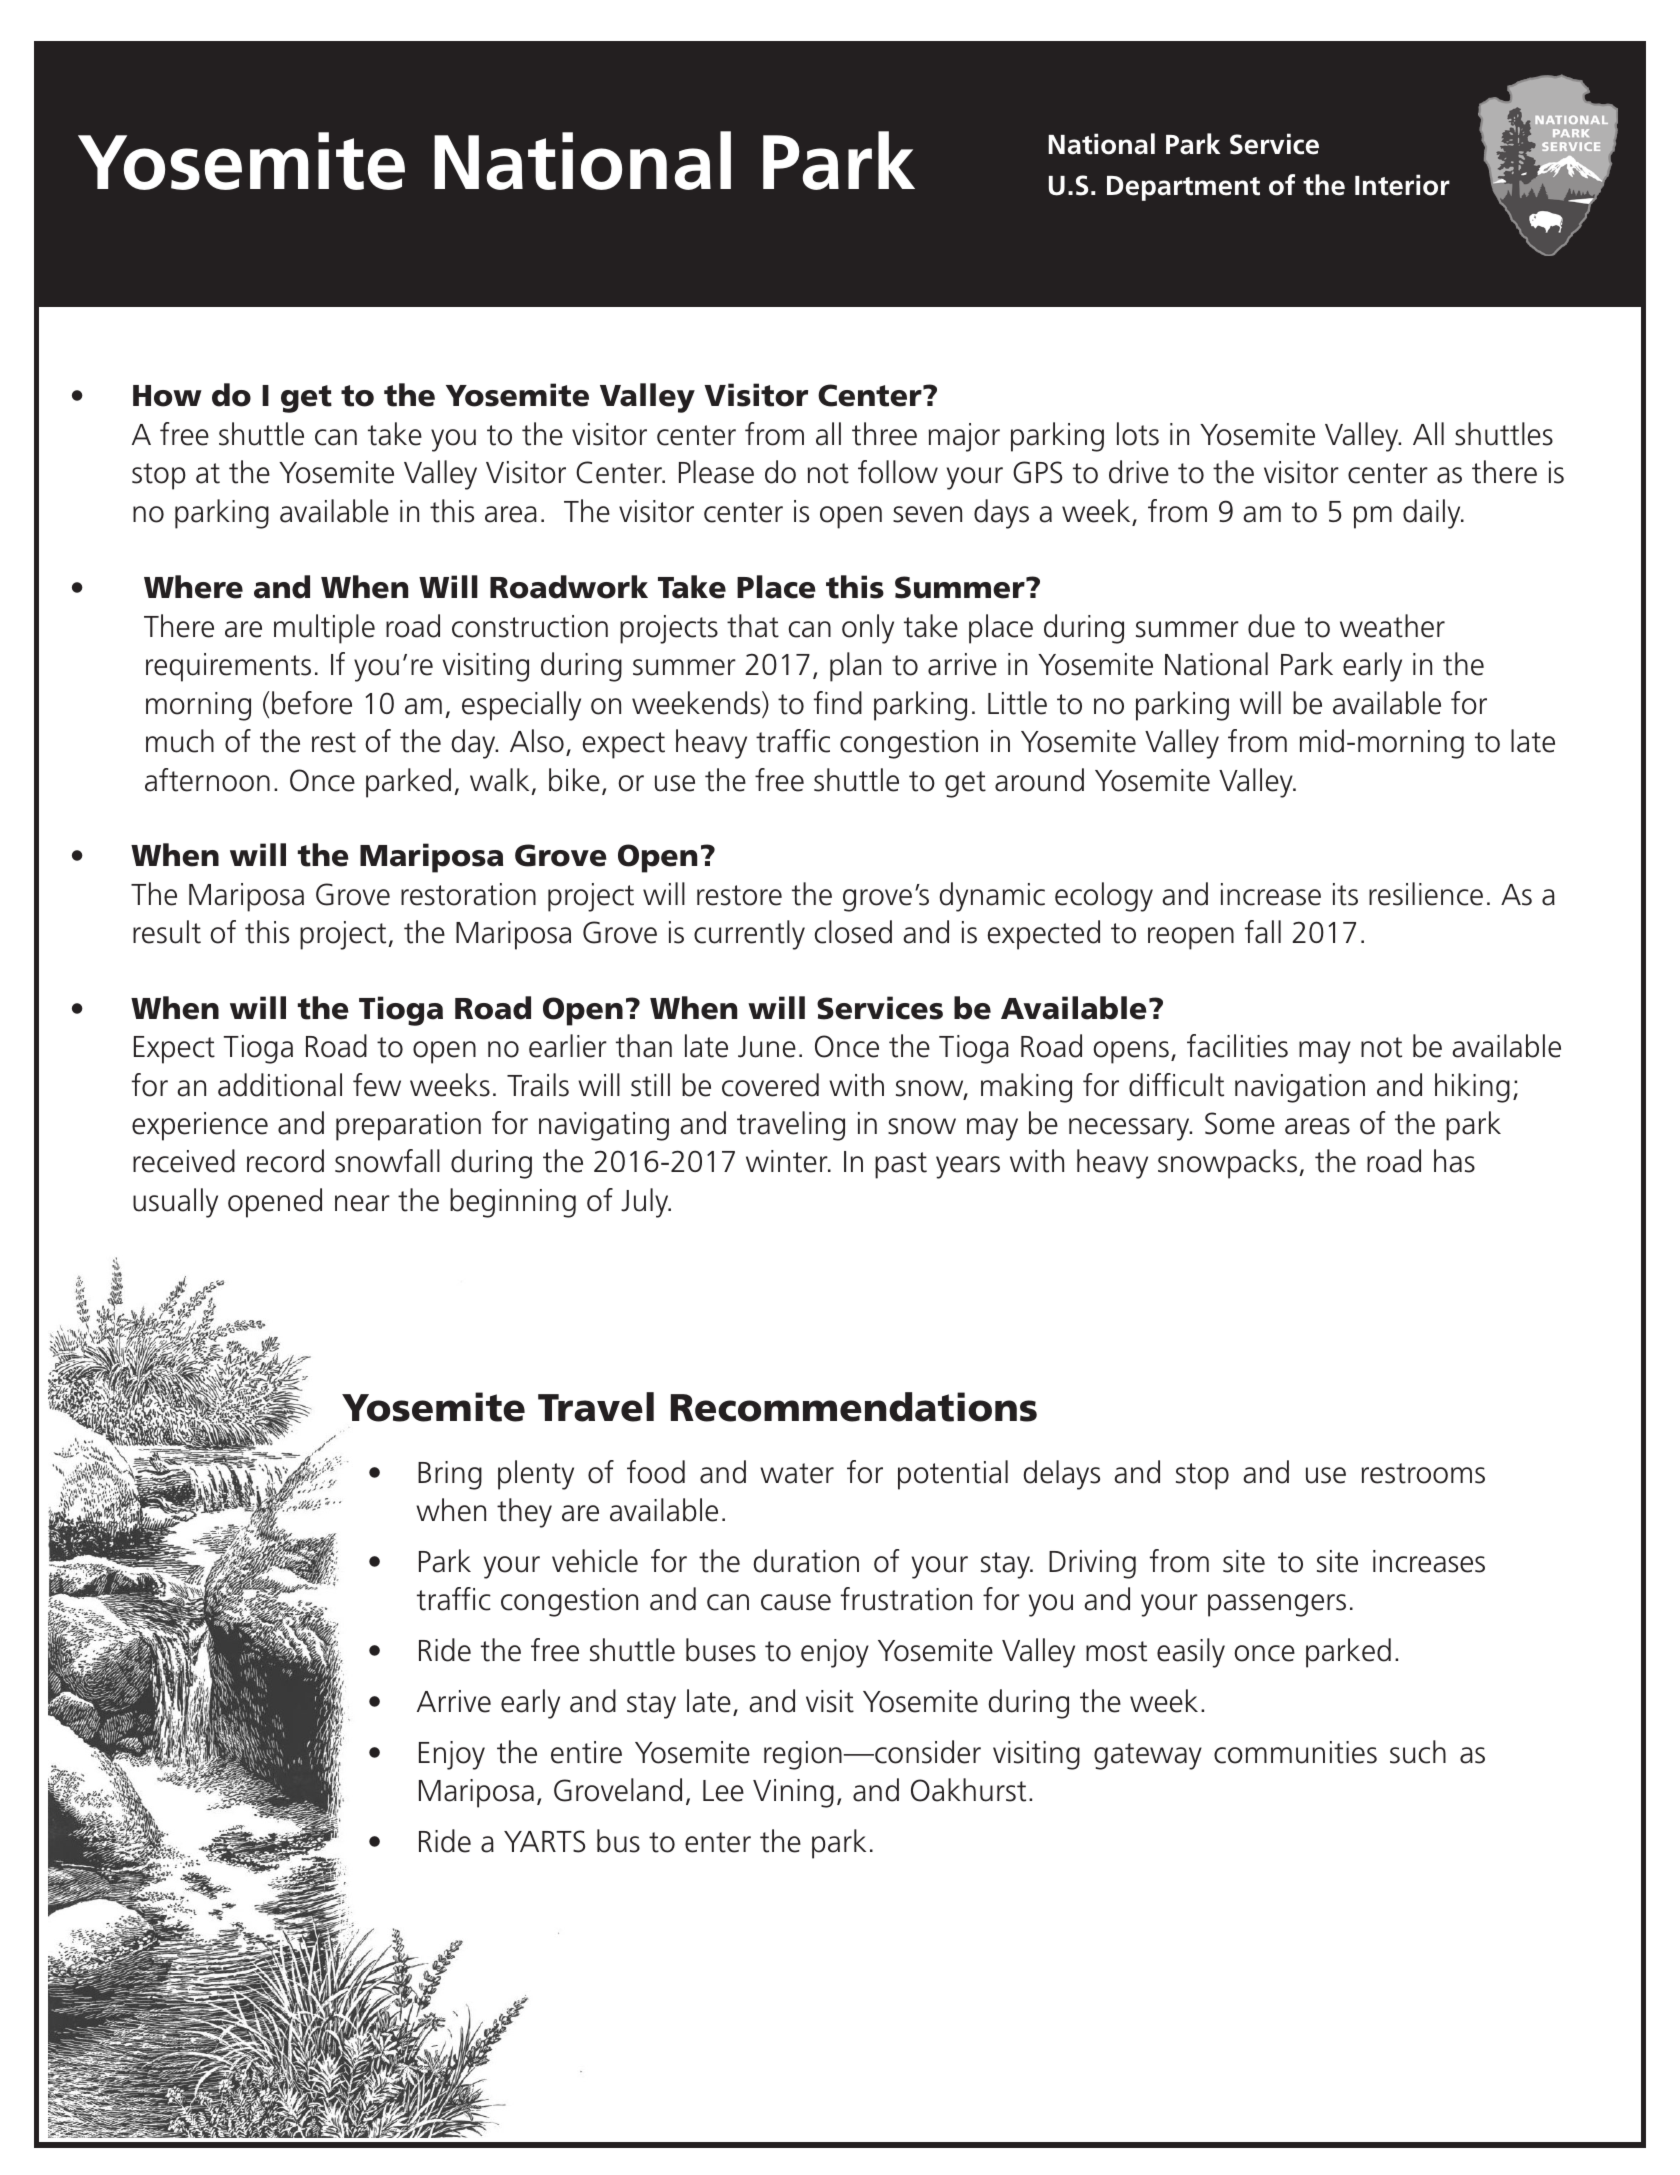 The image size is (1680, 2175). What do you see at coordinates (853, 932) in the document?
I see `closed` at bounding box center [853, 932].
